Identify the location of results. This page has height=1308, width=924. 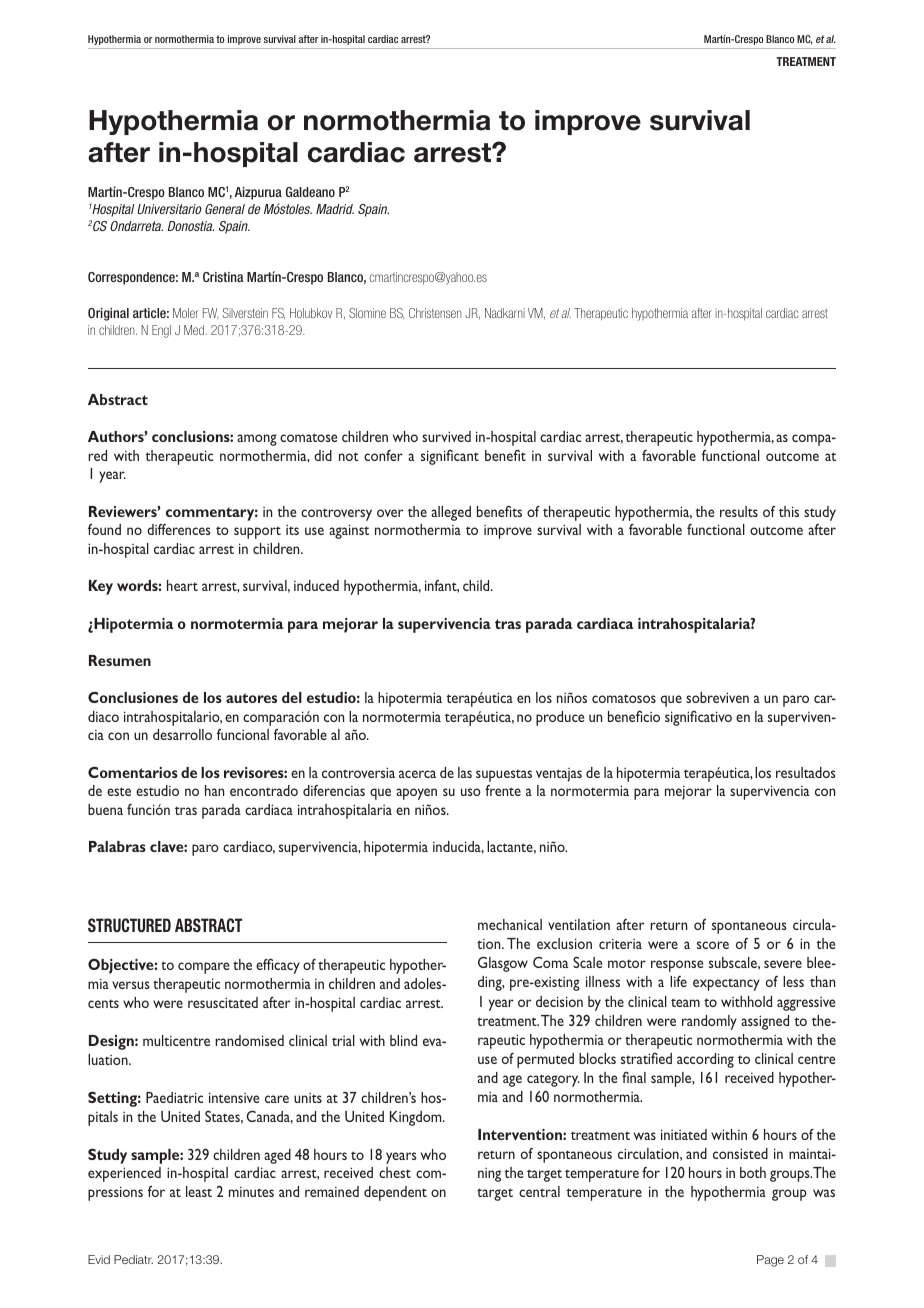
(739, 511).
